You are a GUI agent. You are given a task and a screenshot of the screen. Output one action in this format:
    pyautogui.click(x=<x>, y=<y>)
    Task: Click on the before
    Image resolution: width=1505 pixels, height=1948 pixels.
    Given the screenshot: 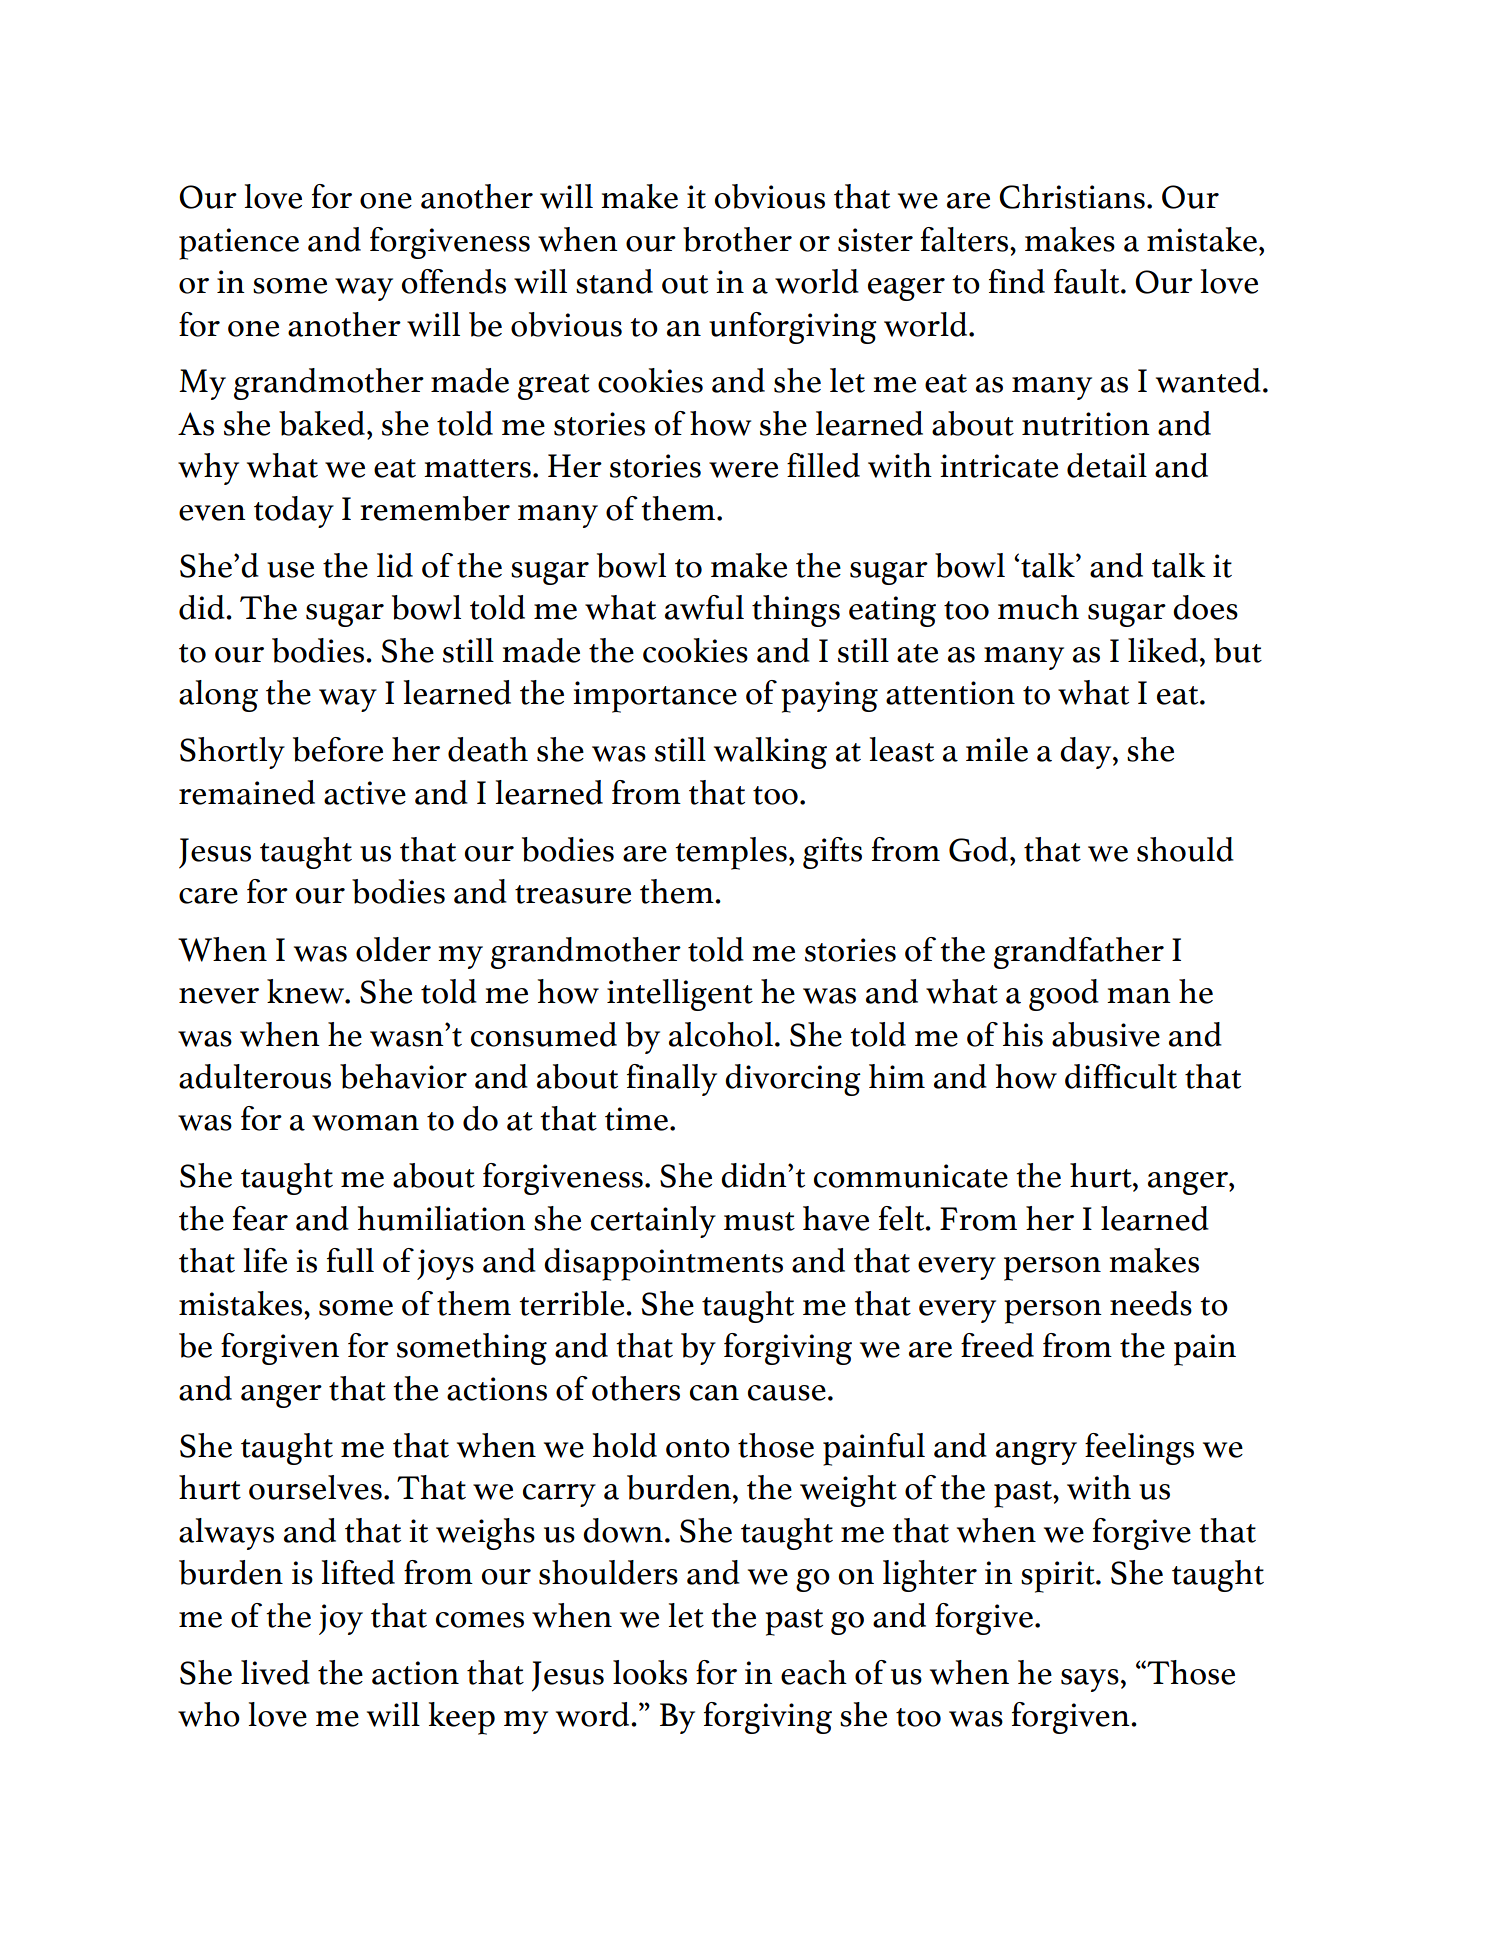 What is the action you would take?
    pyautogui.click(x=338, y=749)
